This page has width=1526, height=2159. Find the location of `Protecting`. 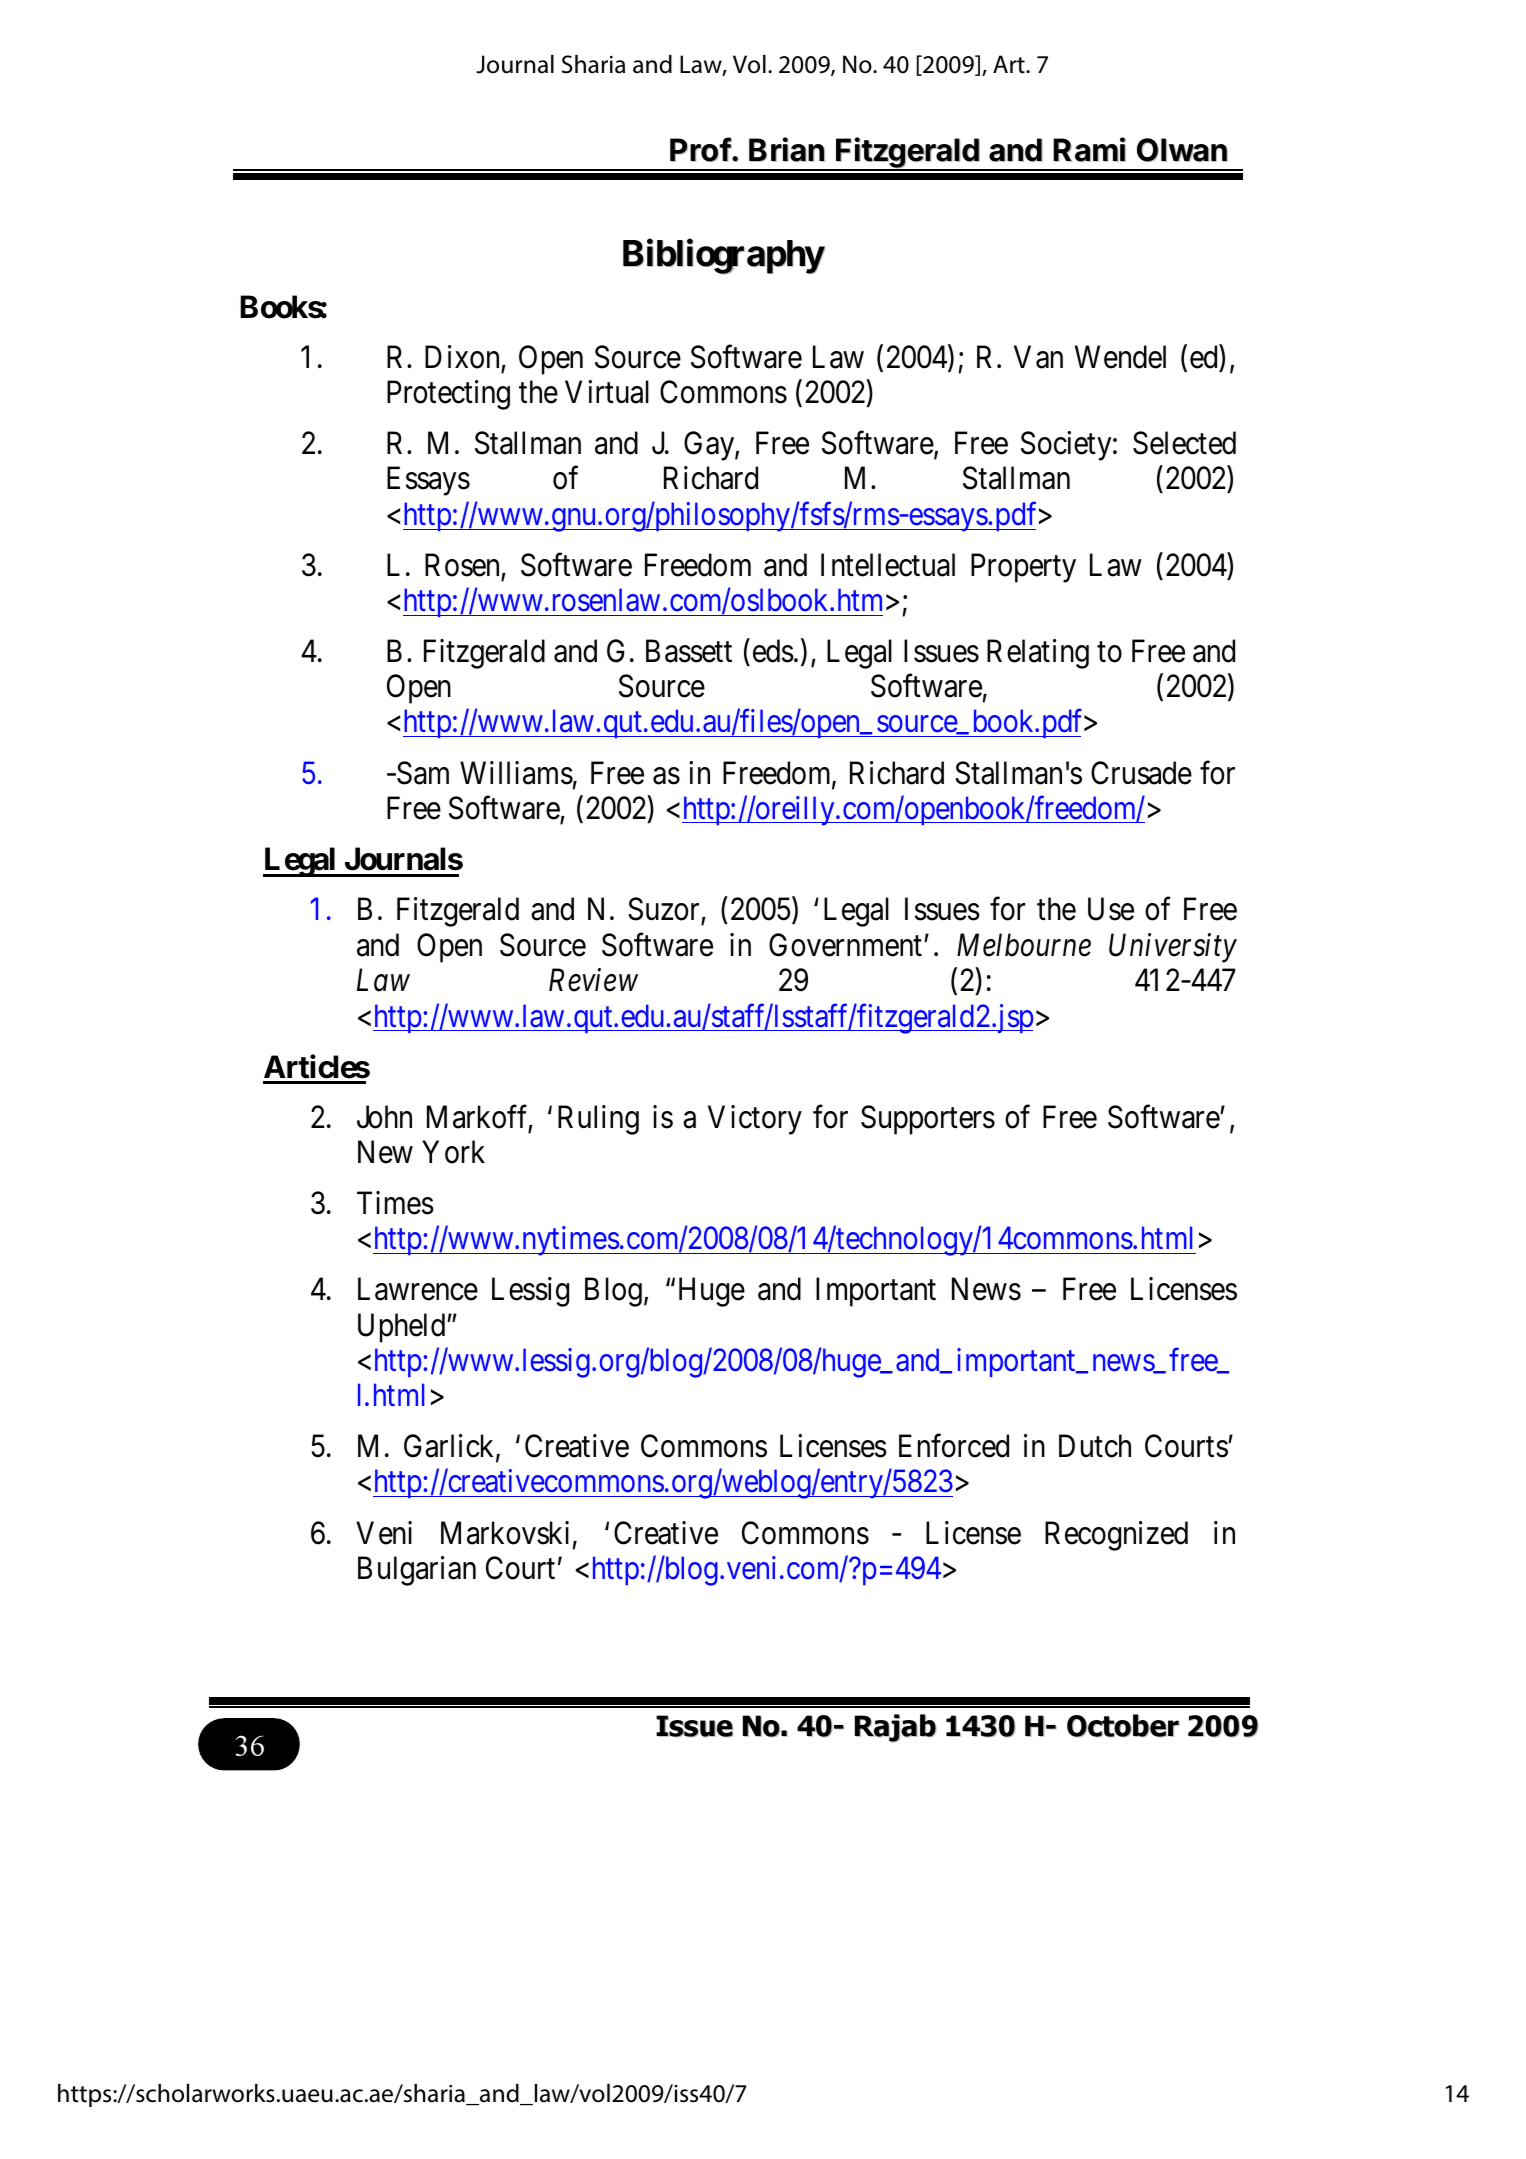

Protecting is located at coordinates (448, 395).
